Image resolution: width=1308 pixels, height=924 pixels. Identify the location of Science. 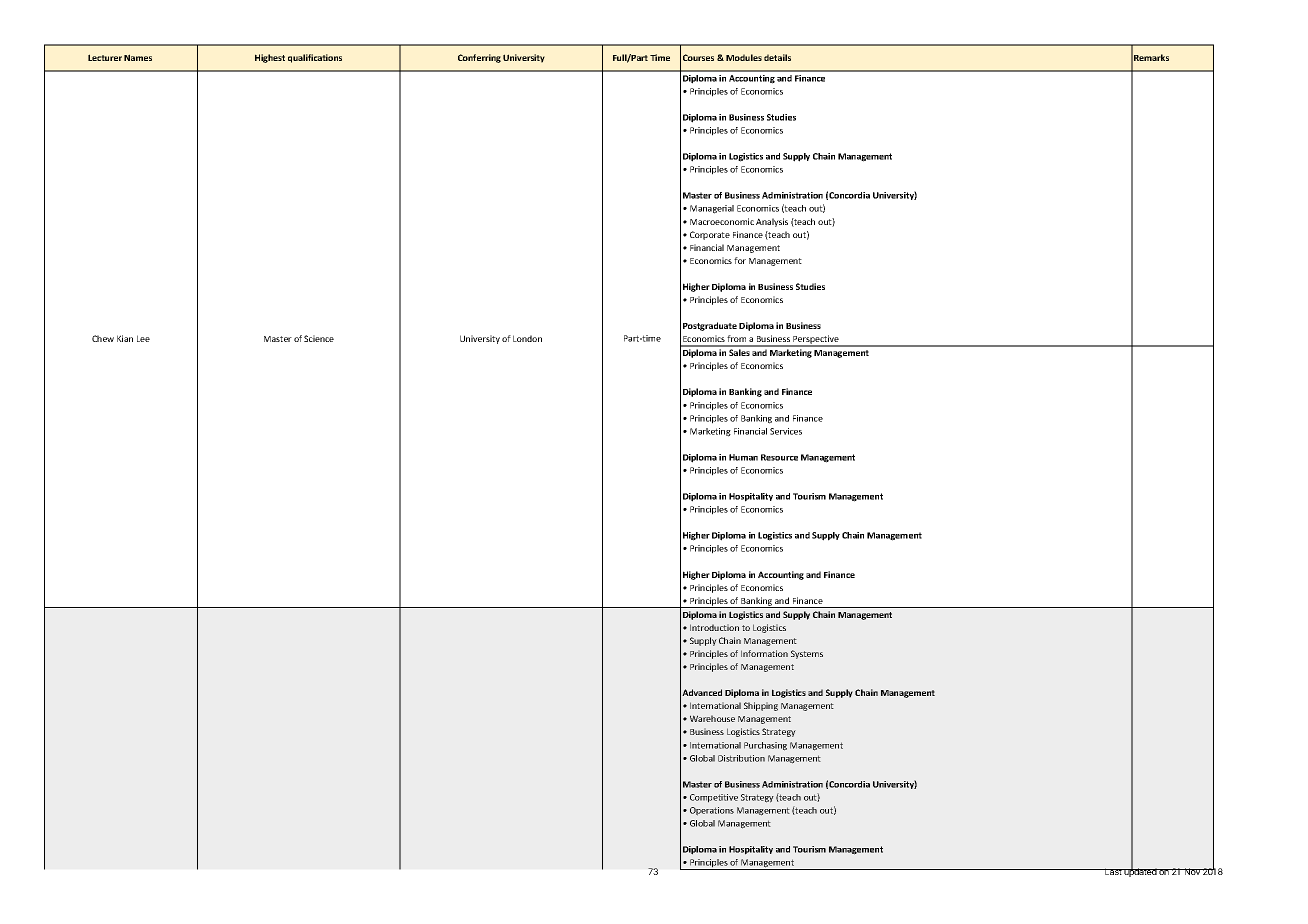
(319, 338).
